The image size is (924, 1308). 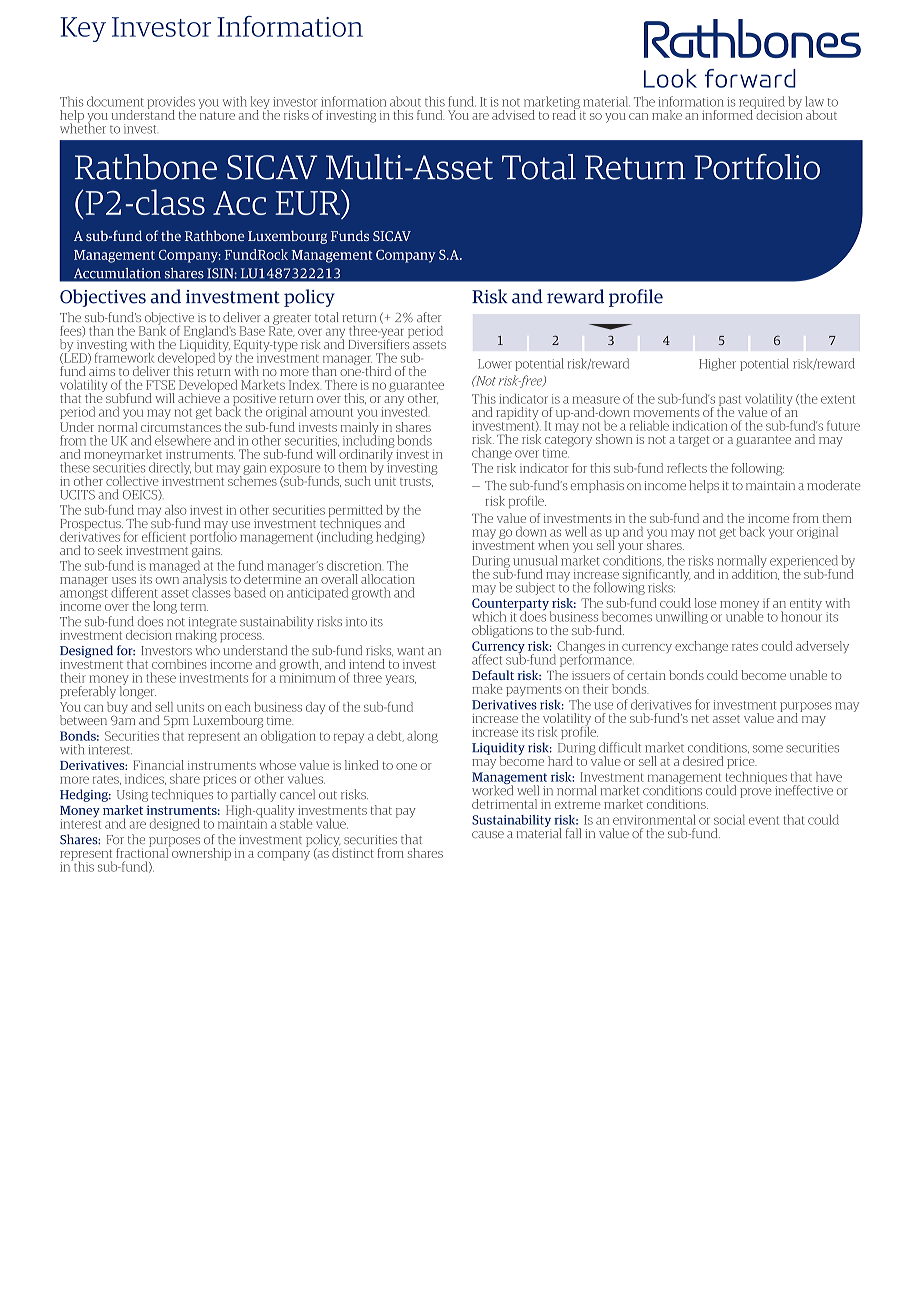 What do you see at coordinates (488, 834) in the screenshot?
I see `cause` at bounding box center [488, 834].
